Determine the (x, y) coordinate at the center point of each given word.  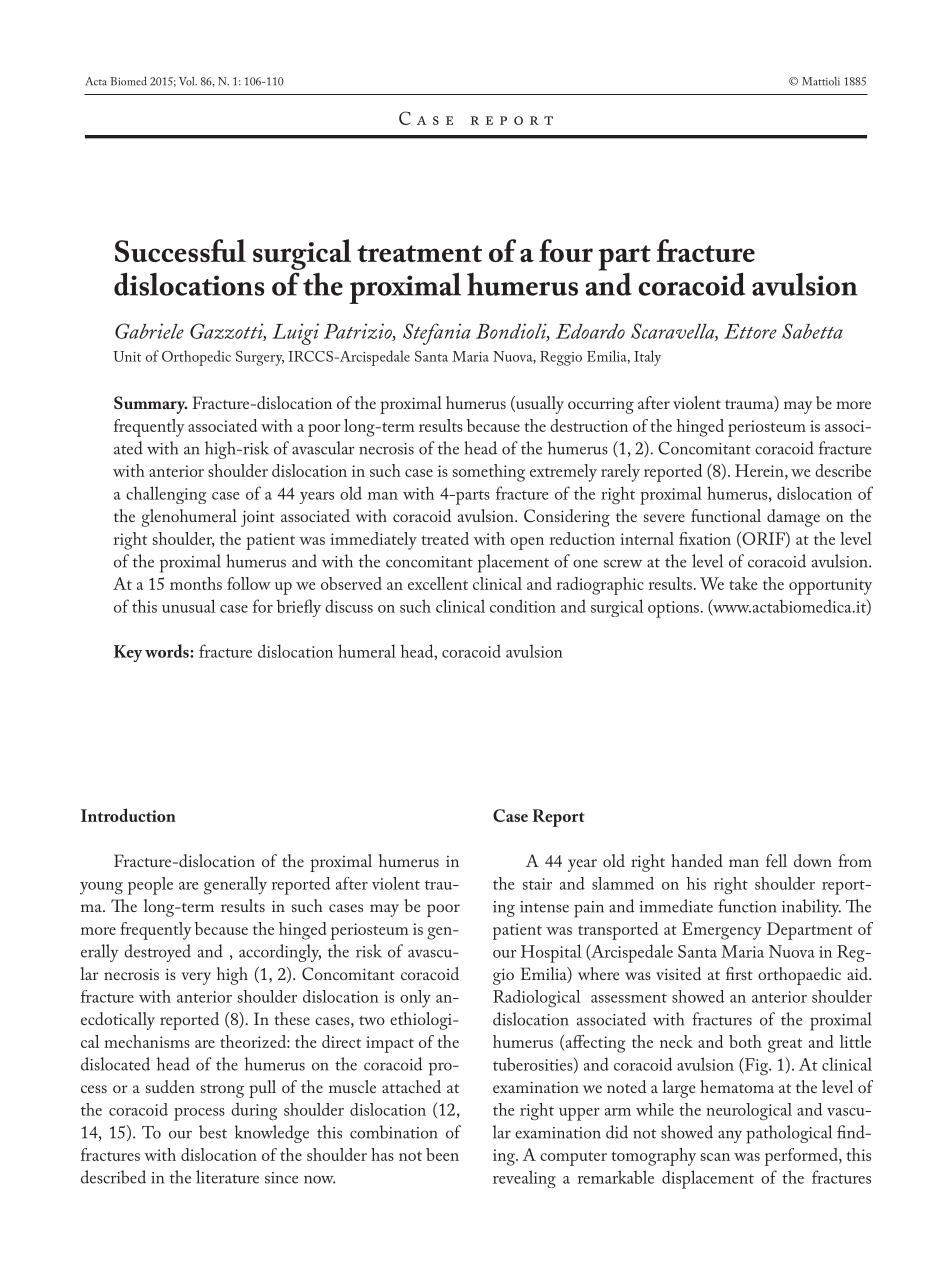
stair (537, 884)
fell (776, 860)
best (213, 1132)
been (442, 1154)
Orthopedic (196, 358)
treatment (419, 253)
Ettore (750, 331)
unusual (189, 606)
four (566, 250)
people (150, 886)
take (743, 583)
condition (523, 606)
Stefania (437, 334)
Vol (188, 81)
